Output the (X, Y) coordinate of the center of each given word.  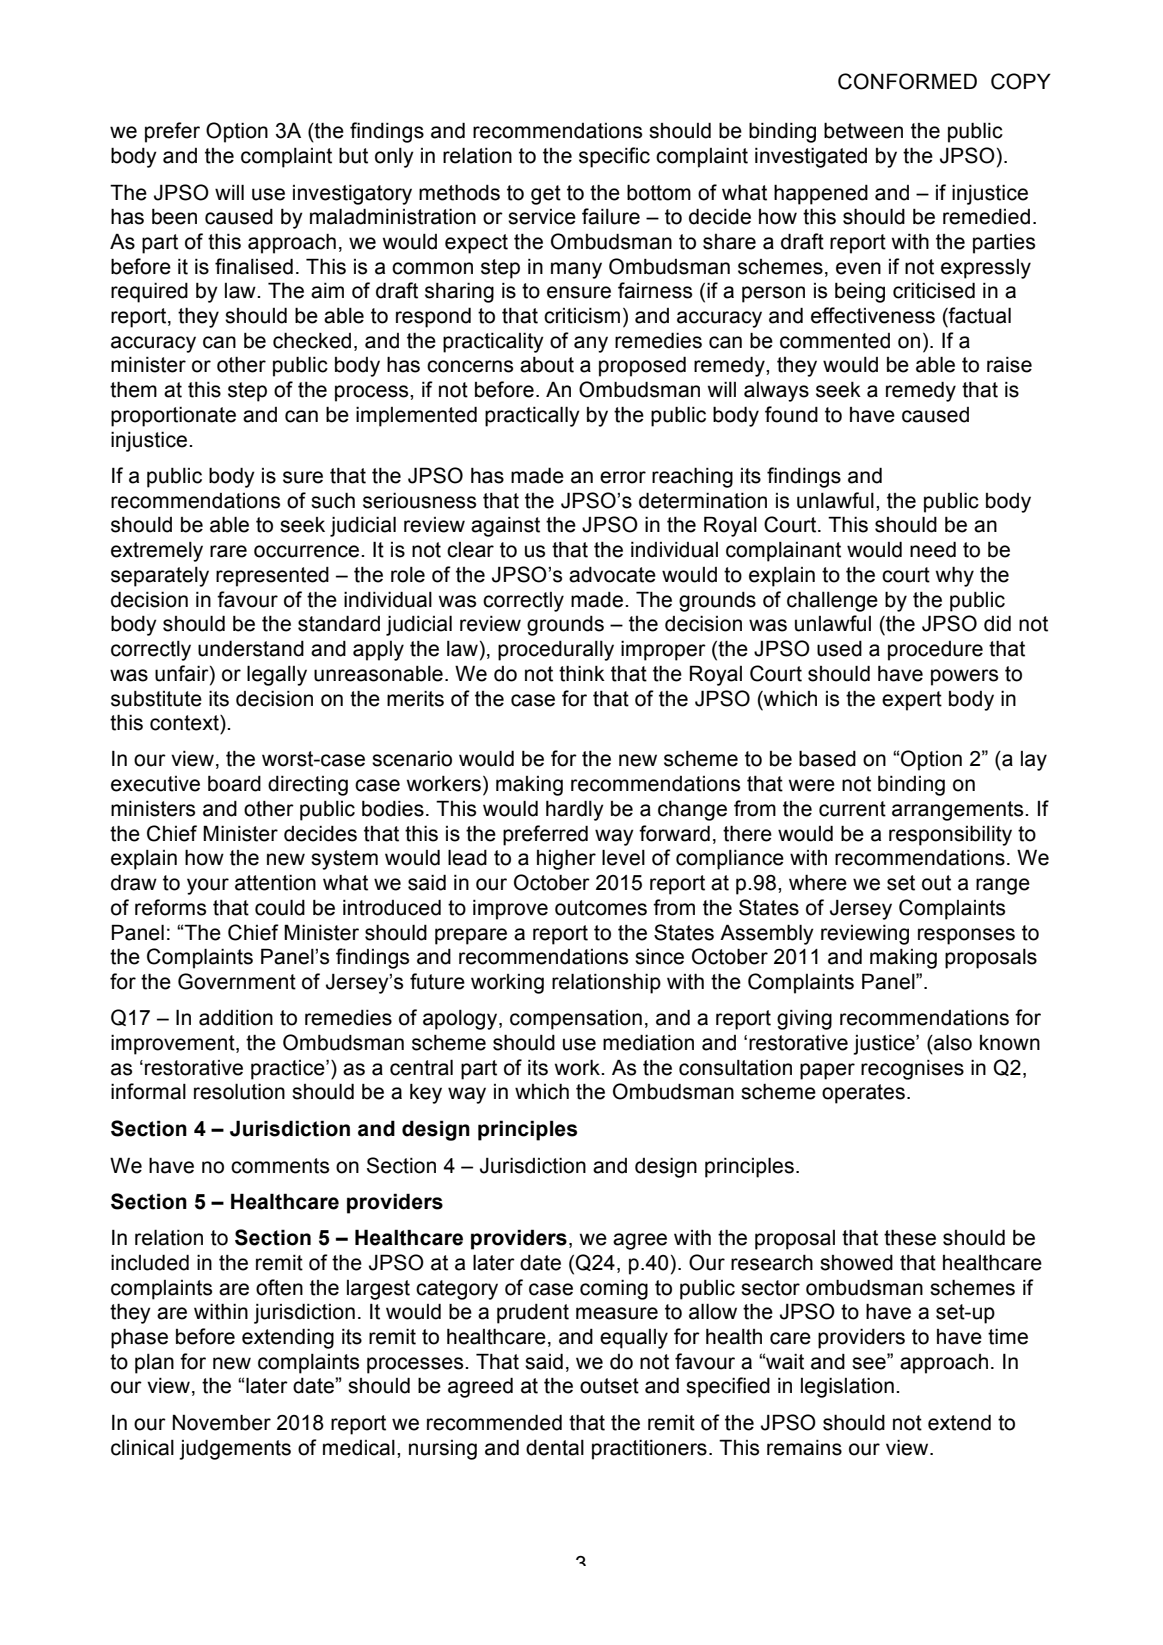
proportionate (173, 417)
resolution (239, 1091)
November (222, 1422)
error (623, 477)
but (353, 155)
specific (614, 157)
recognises (912, 1070)
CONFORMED (907, 81)
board (234, 784)
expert (912, 701)
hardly (575, 810)
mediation (648, 1042)
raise (1009, 365)
